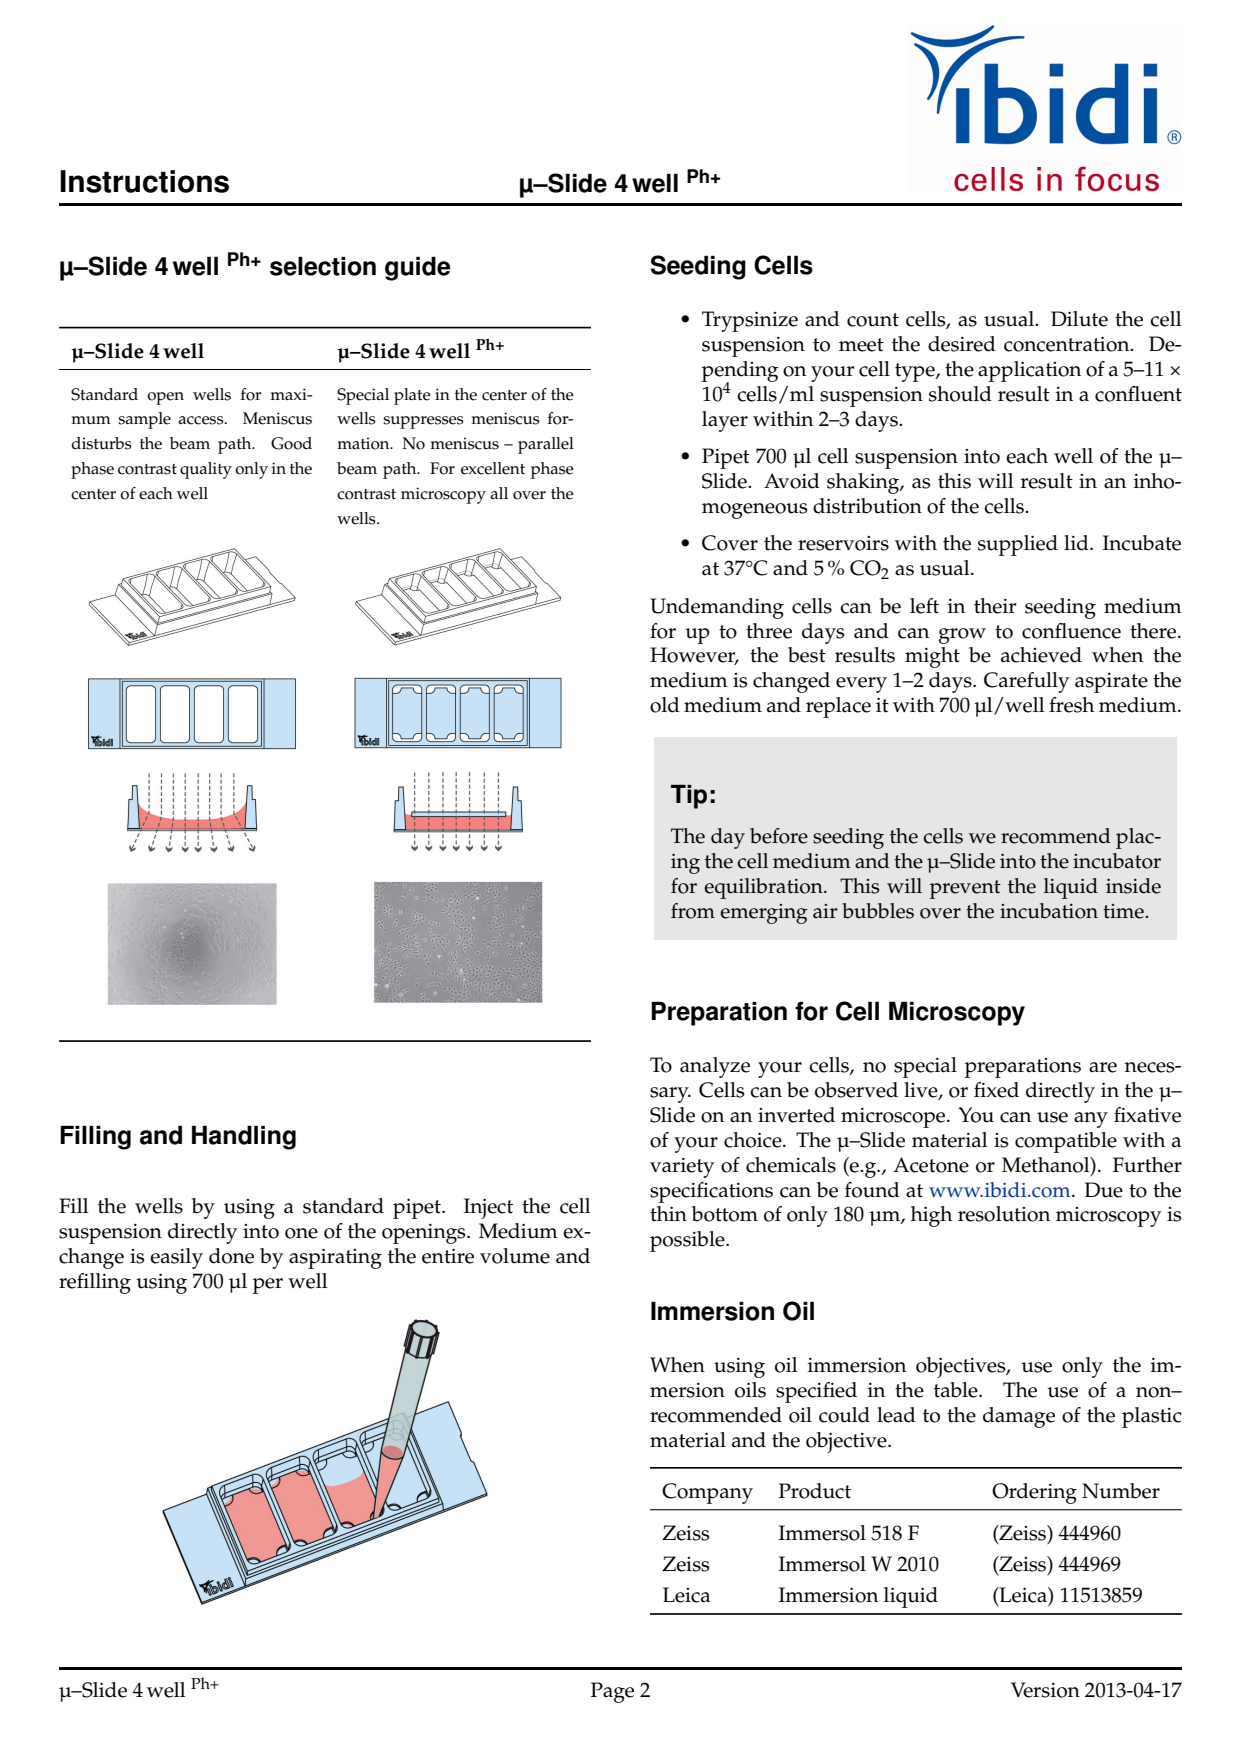 This screenshot has width=1241, height=1756. I want to click on Dilute, so click(1079, 319).
